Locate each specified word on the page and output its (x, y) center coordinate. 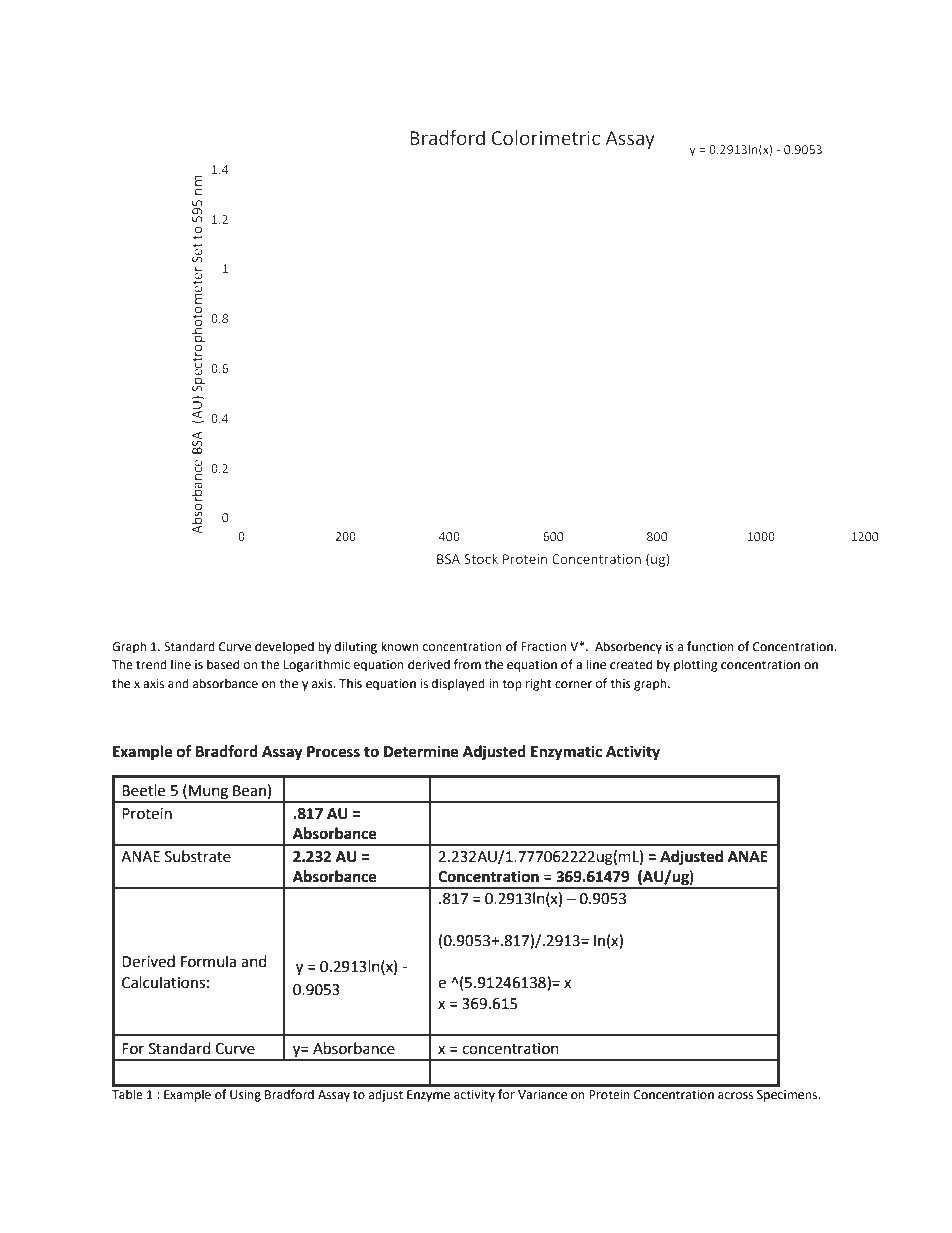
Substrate (198, 856)
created (631, 664)
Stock (481, 558)
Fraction (543, 647)
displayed (458, 684)
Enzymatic (566, 753)
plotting (696, 665)
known (400, 646)
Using (245, 1096)
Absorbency (628, 647)
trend (151, 664)
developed (284, 647)
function (710, 646)
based (223, 664)
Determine (421, 751)
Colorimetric (545, 138)
